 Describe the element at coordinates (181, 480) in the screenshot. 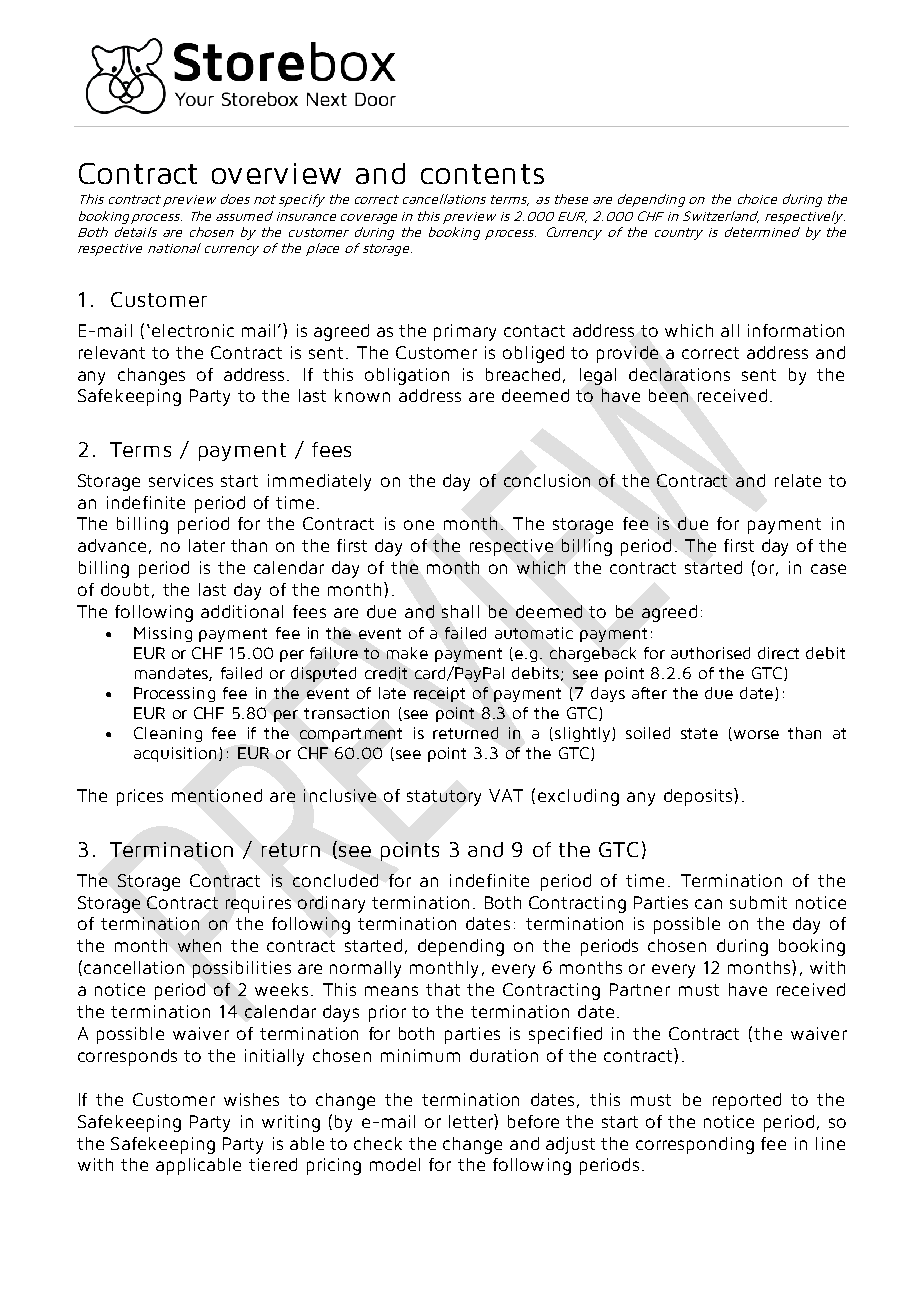

I see `services` at that location.
